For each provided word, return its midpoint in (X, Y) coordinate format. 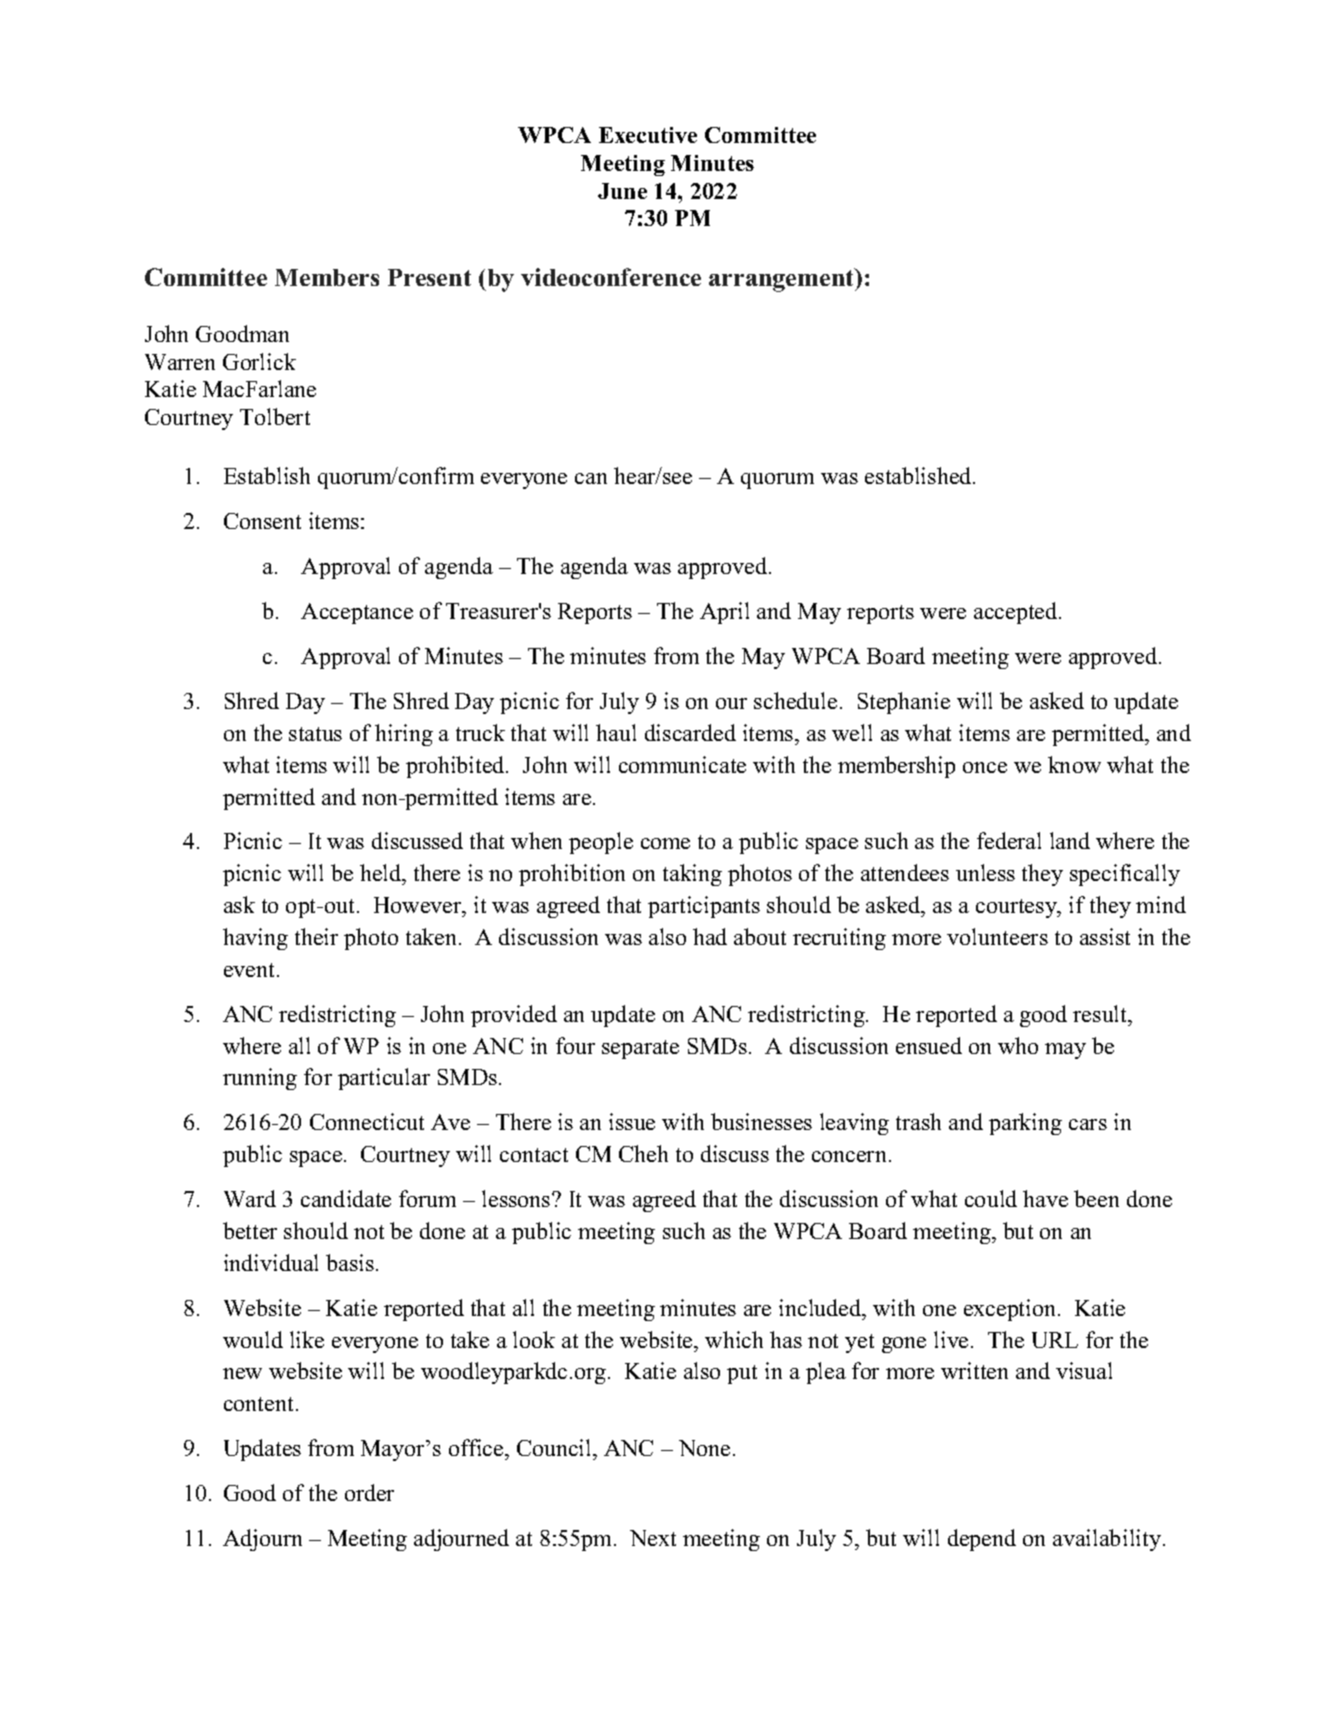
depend (982, 1540)
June (622, 191)
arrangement (783, 280)
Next (653, 1538)
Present (429, 277)
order (369, 1492)
